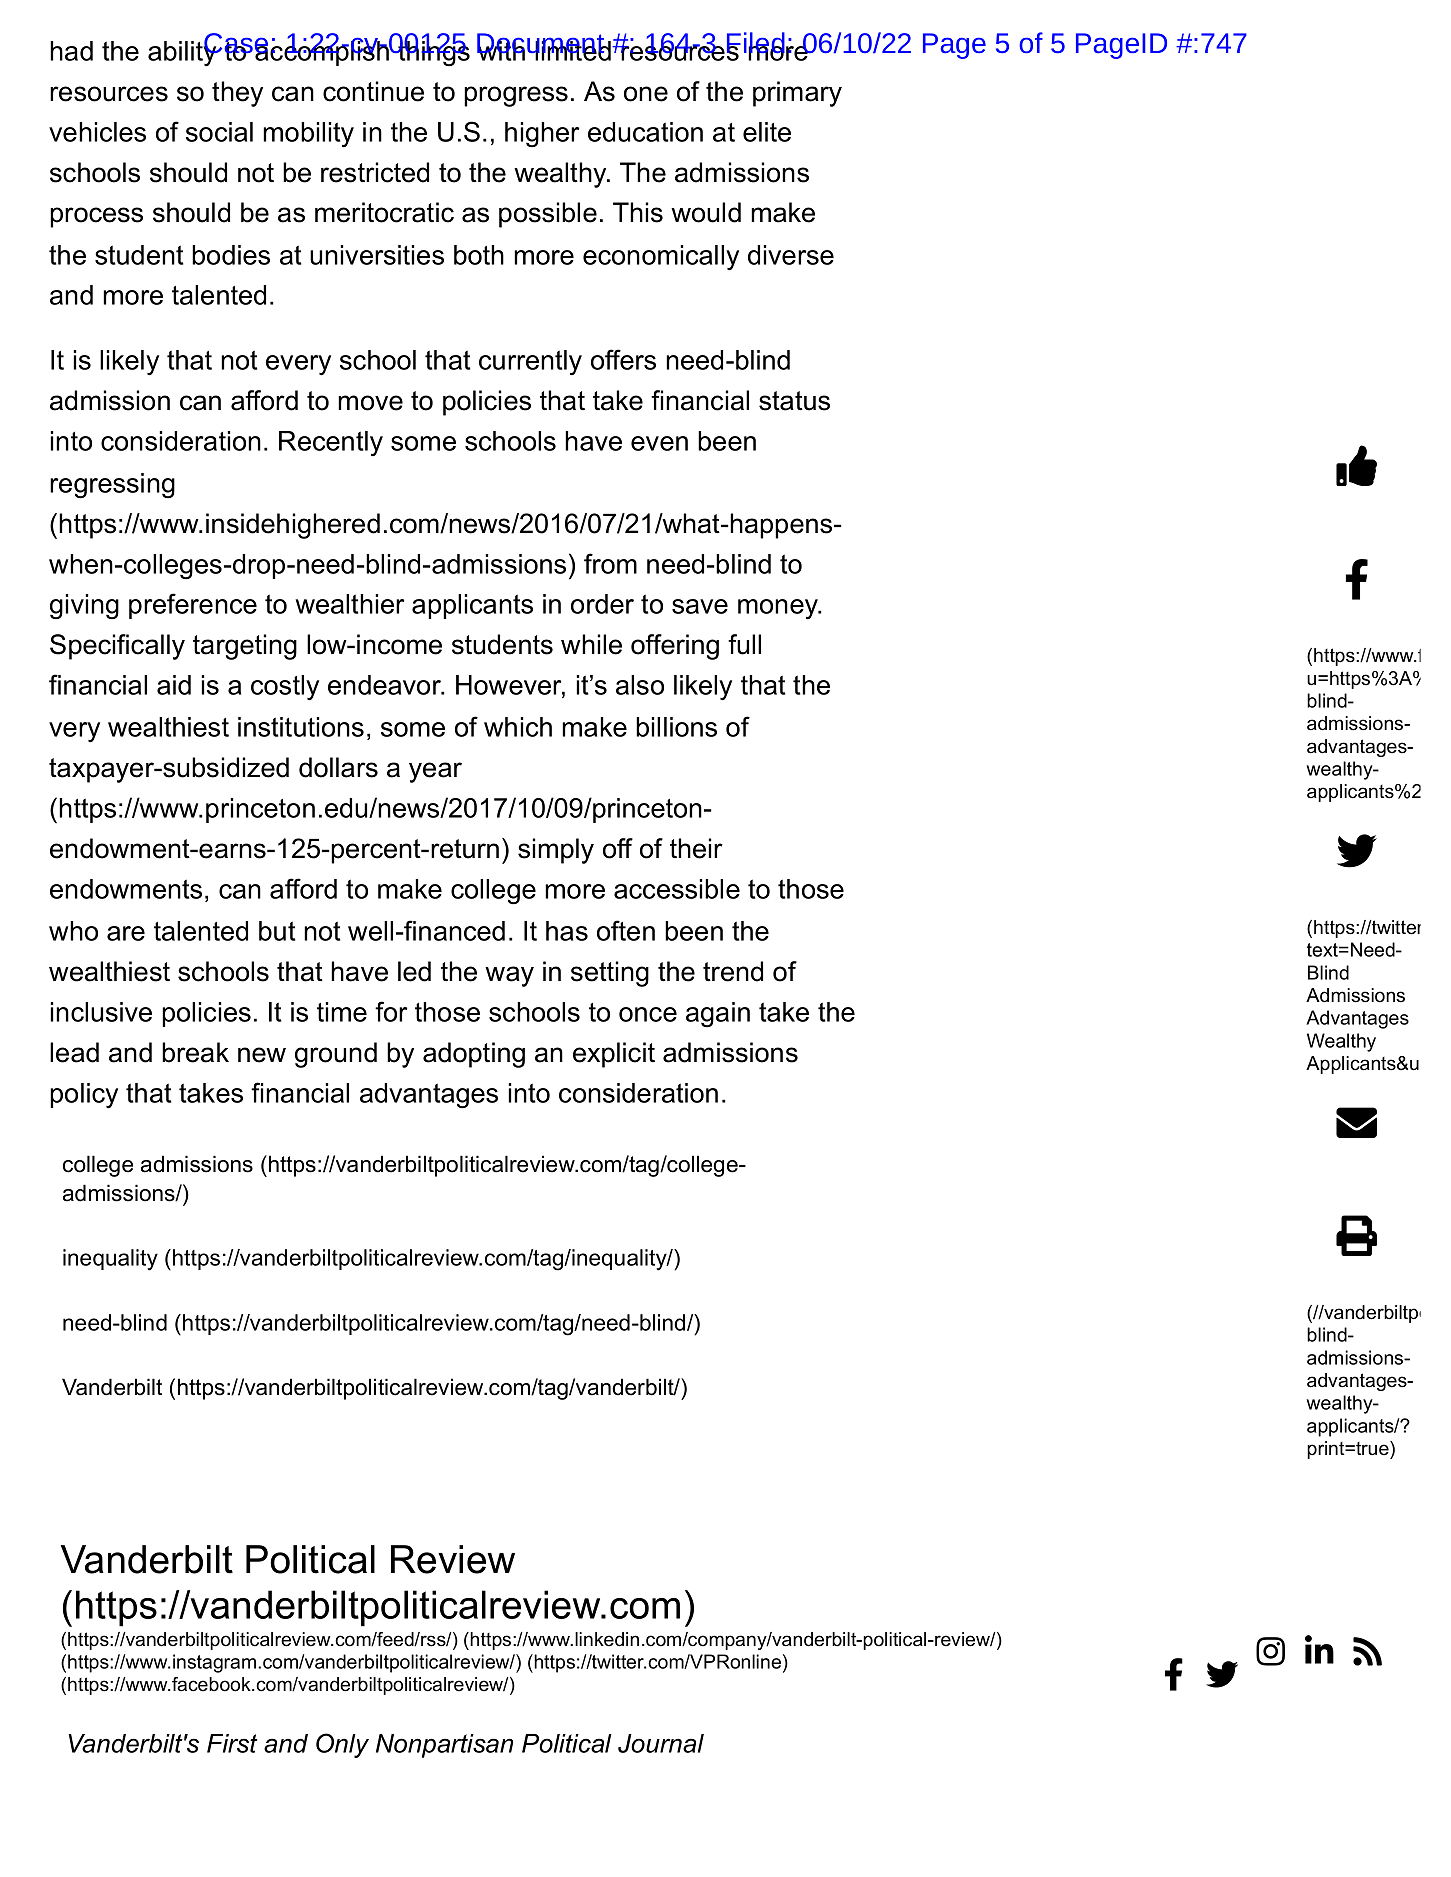  I want to click on way, so click(509, 976).
